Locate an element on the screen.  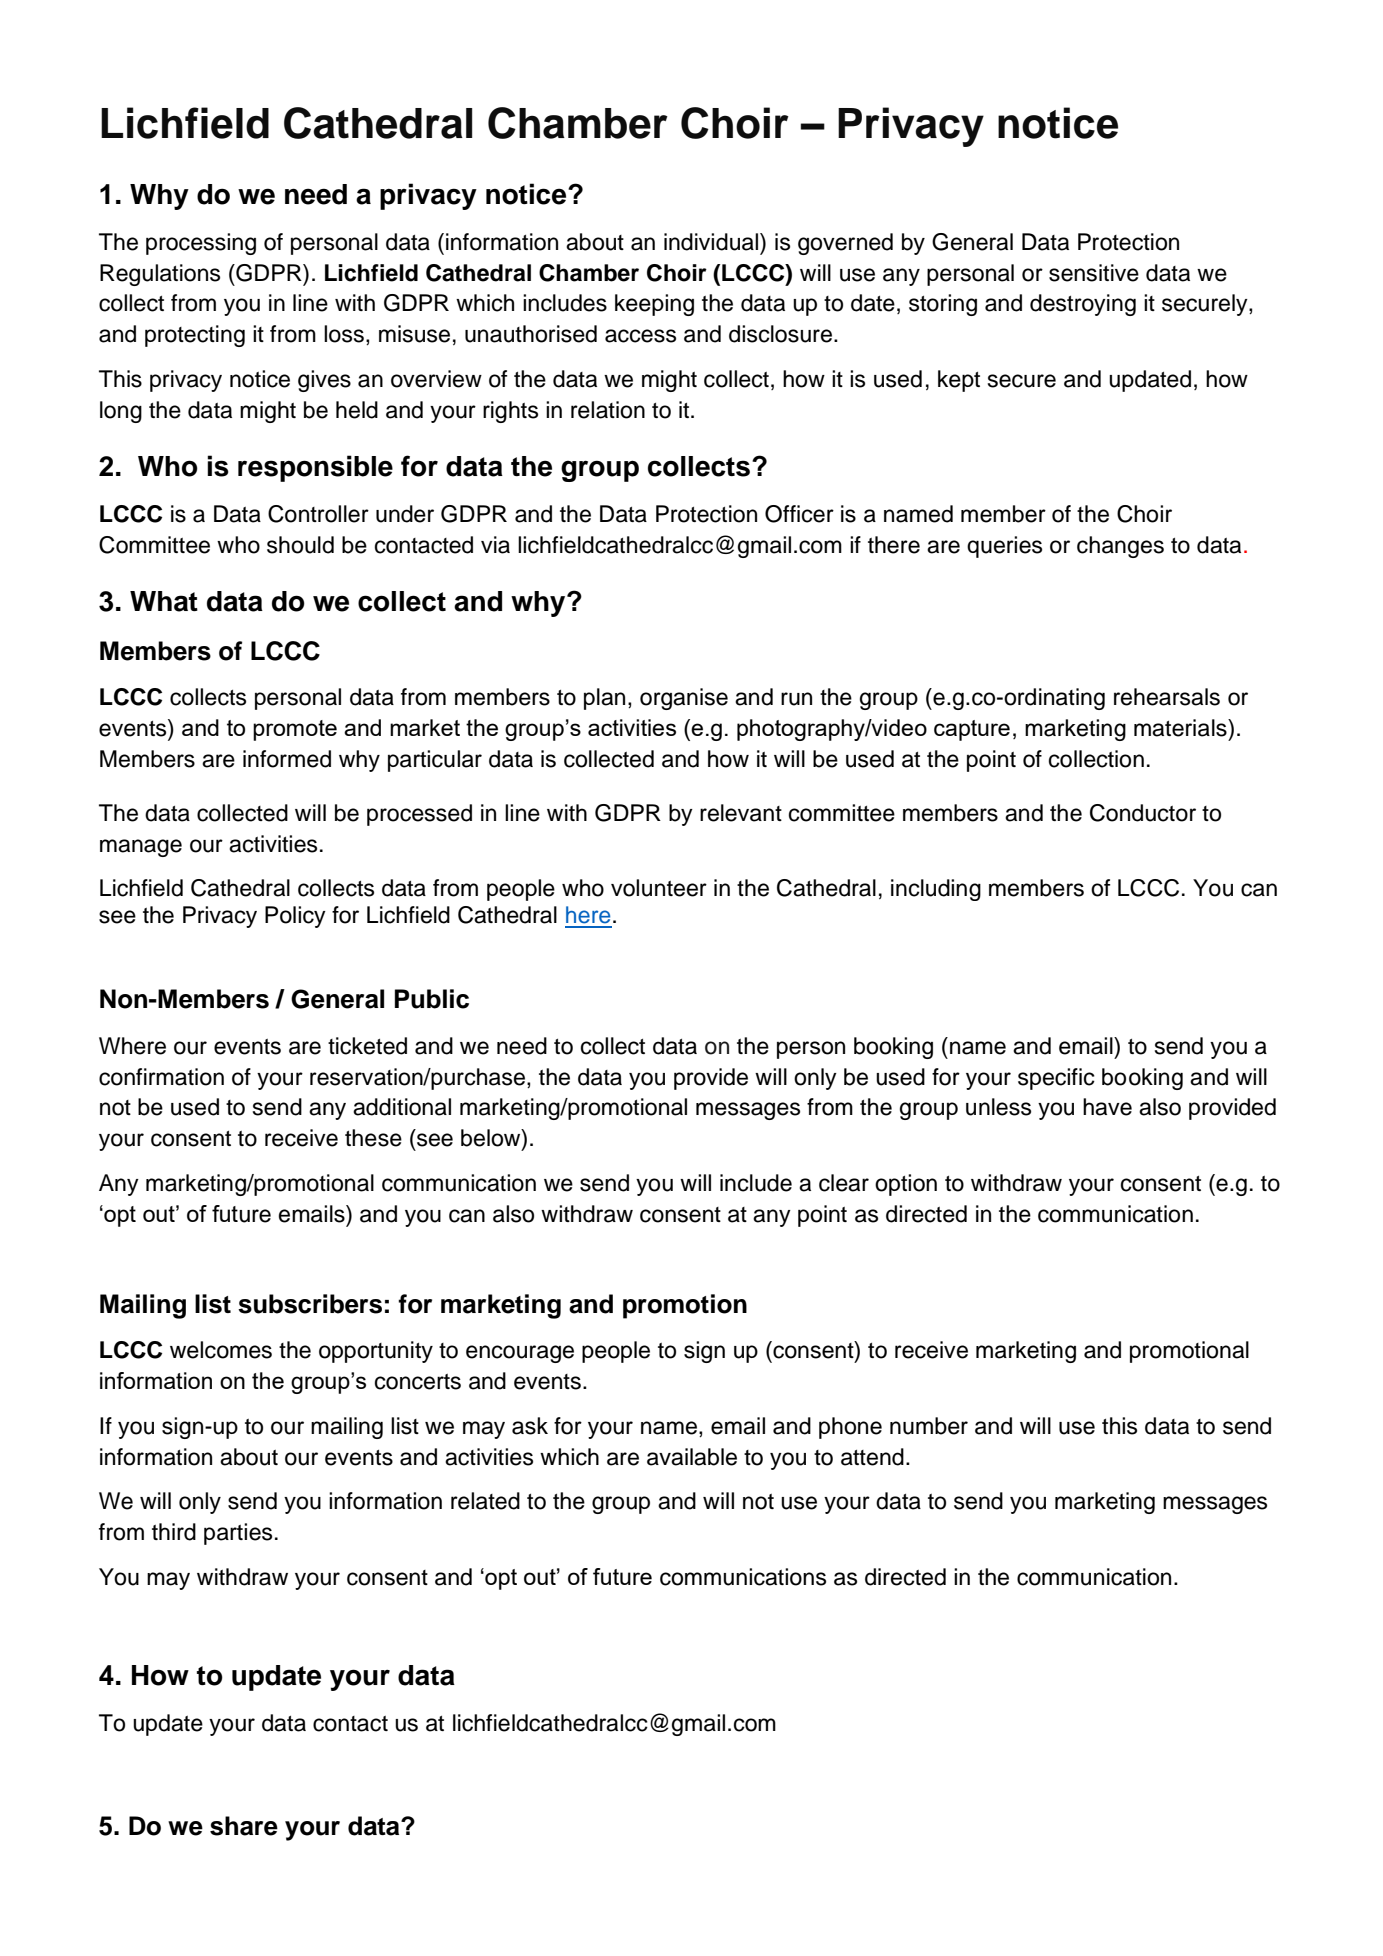
keeping is located at coordinates (654, 305).
